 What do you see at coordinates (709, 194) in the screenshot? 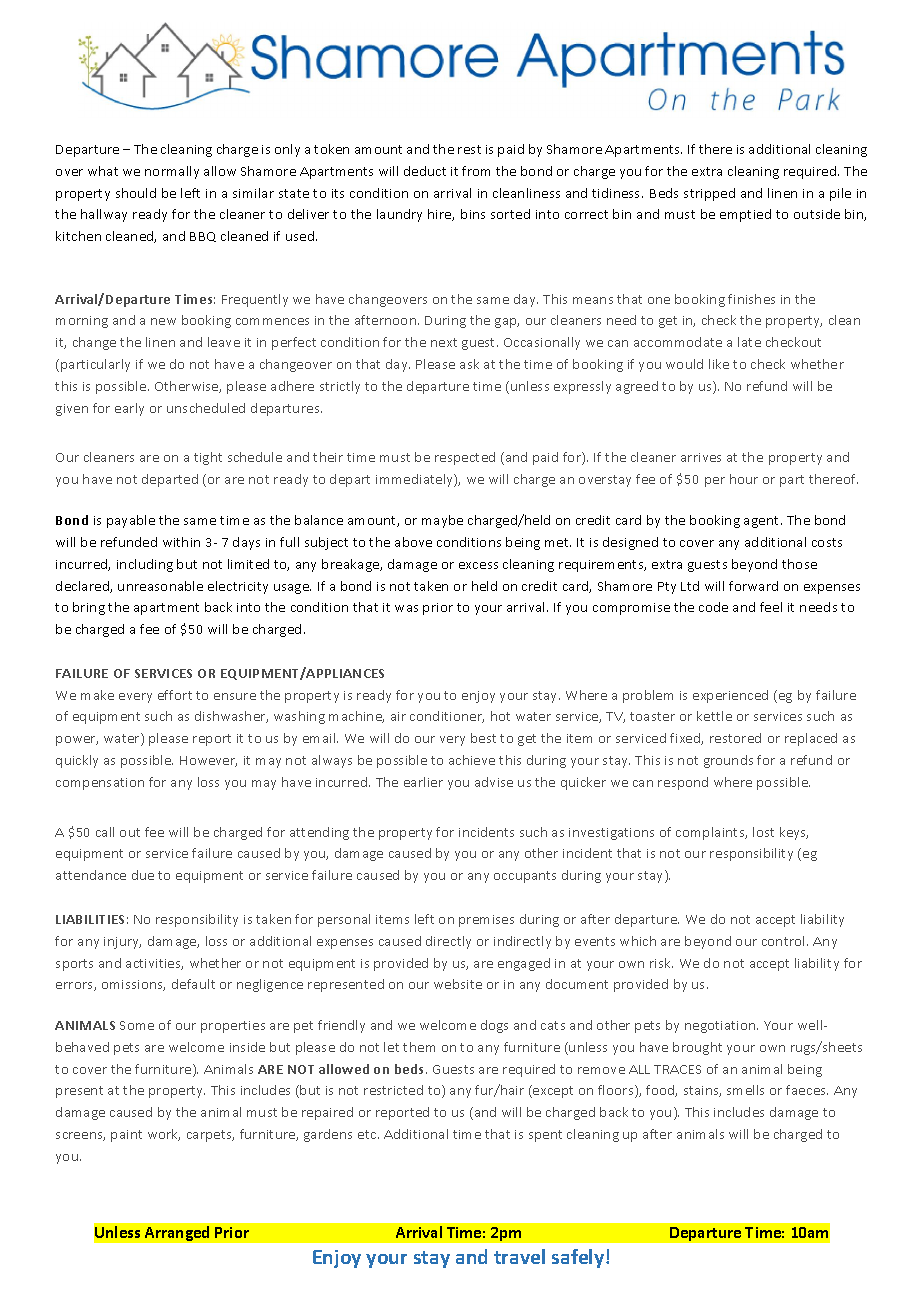
I see `stripped` at bounding box center [709, 194].
